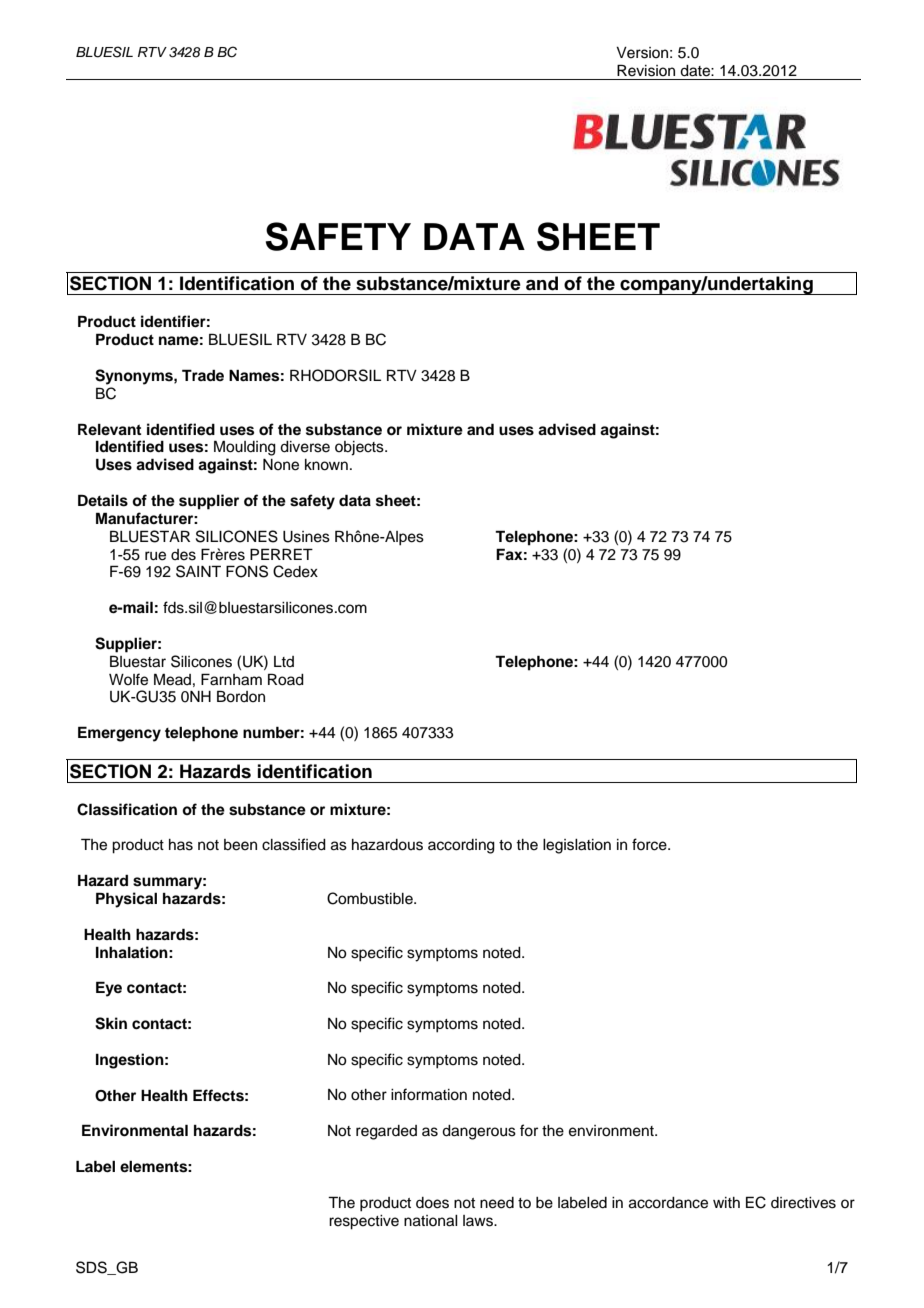  Describe the element at coordinates (646, 70) in the screenshot. I see `Revision` at that location.
